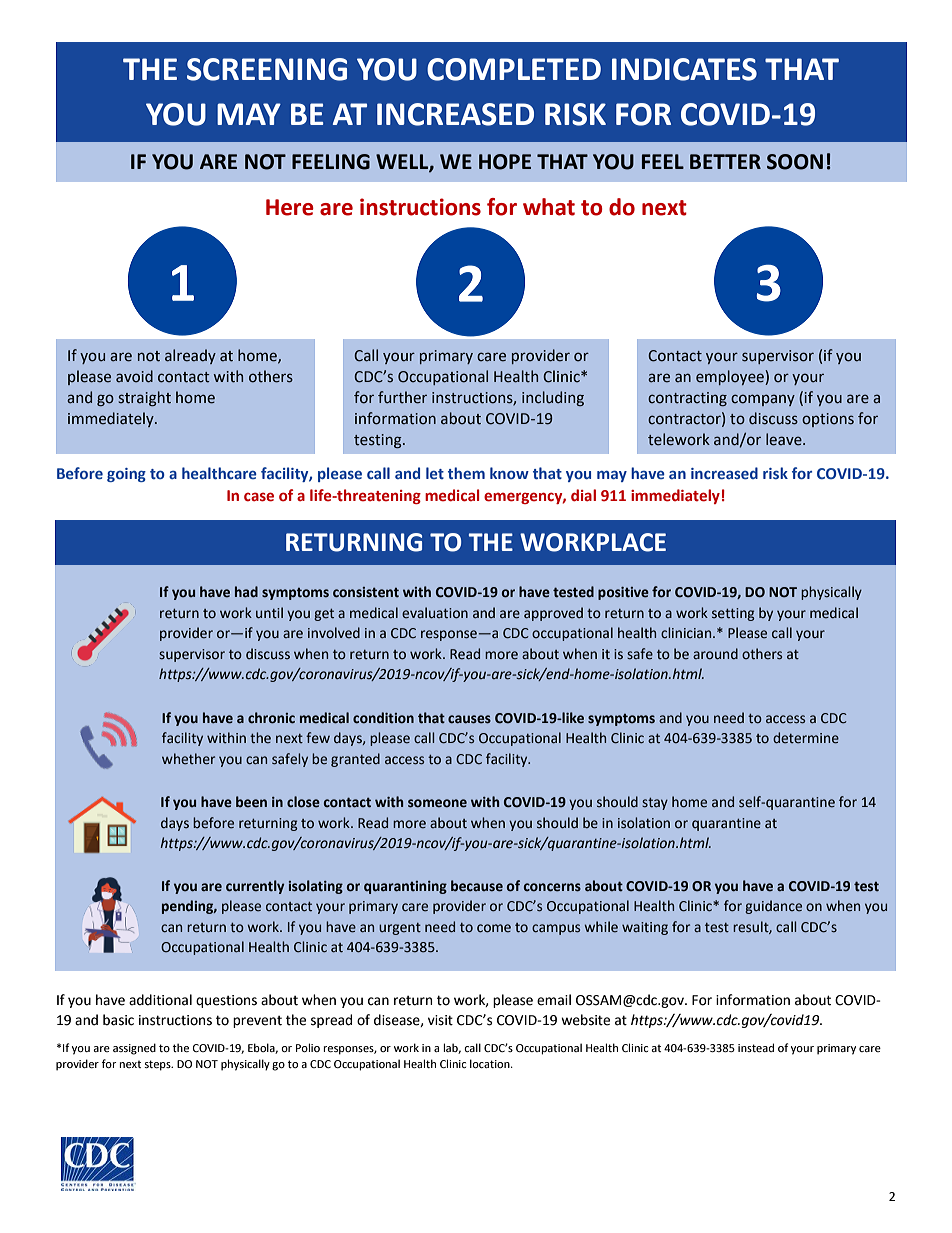  What do you see at coordinates (226, 1001) in the page?
I see `questions` at bounding box center [226, 1001].
